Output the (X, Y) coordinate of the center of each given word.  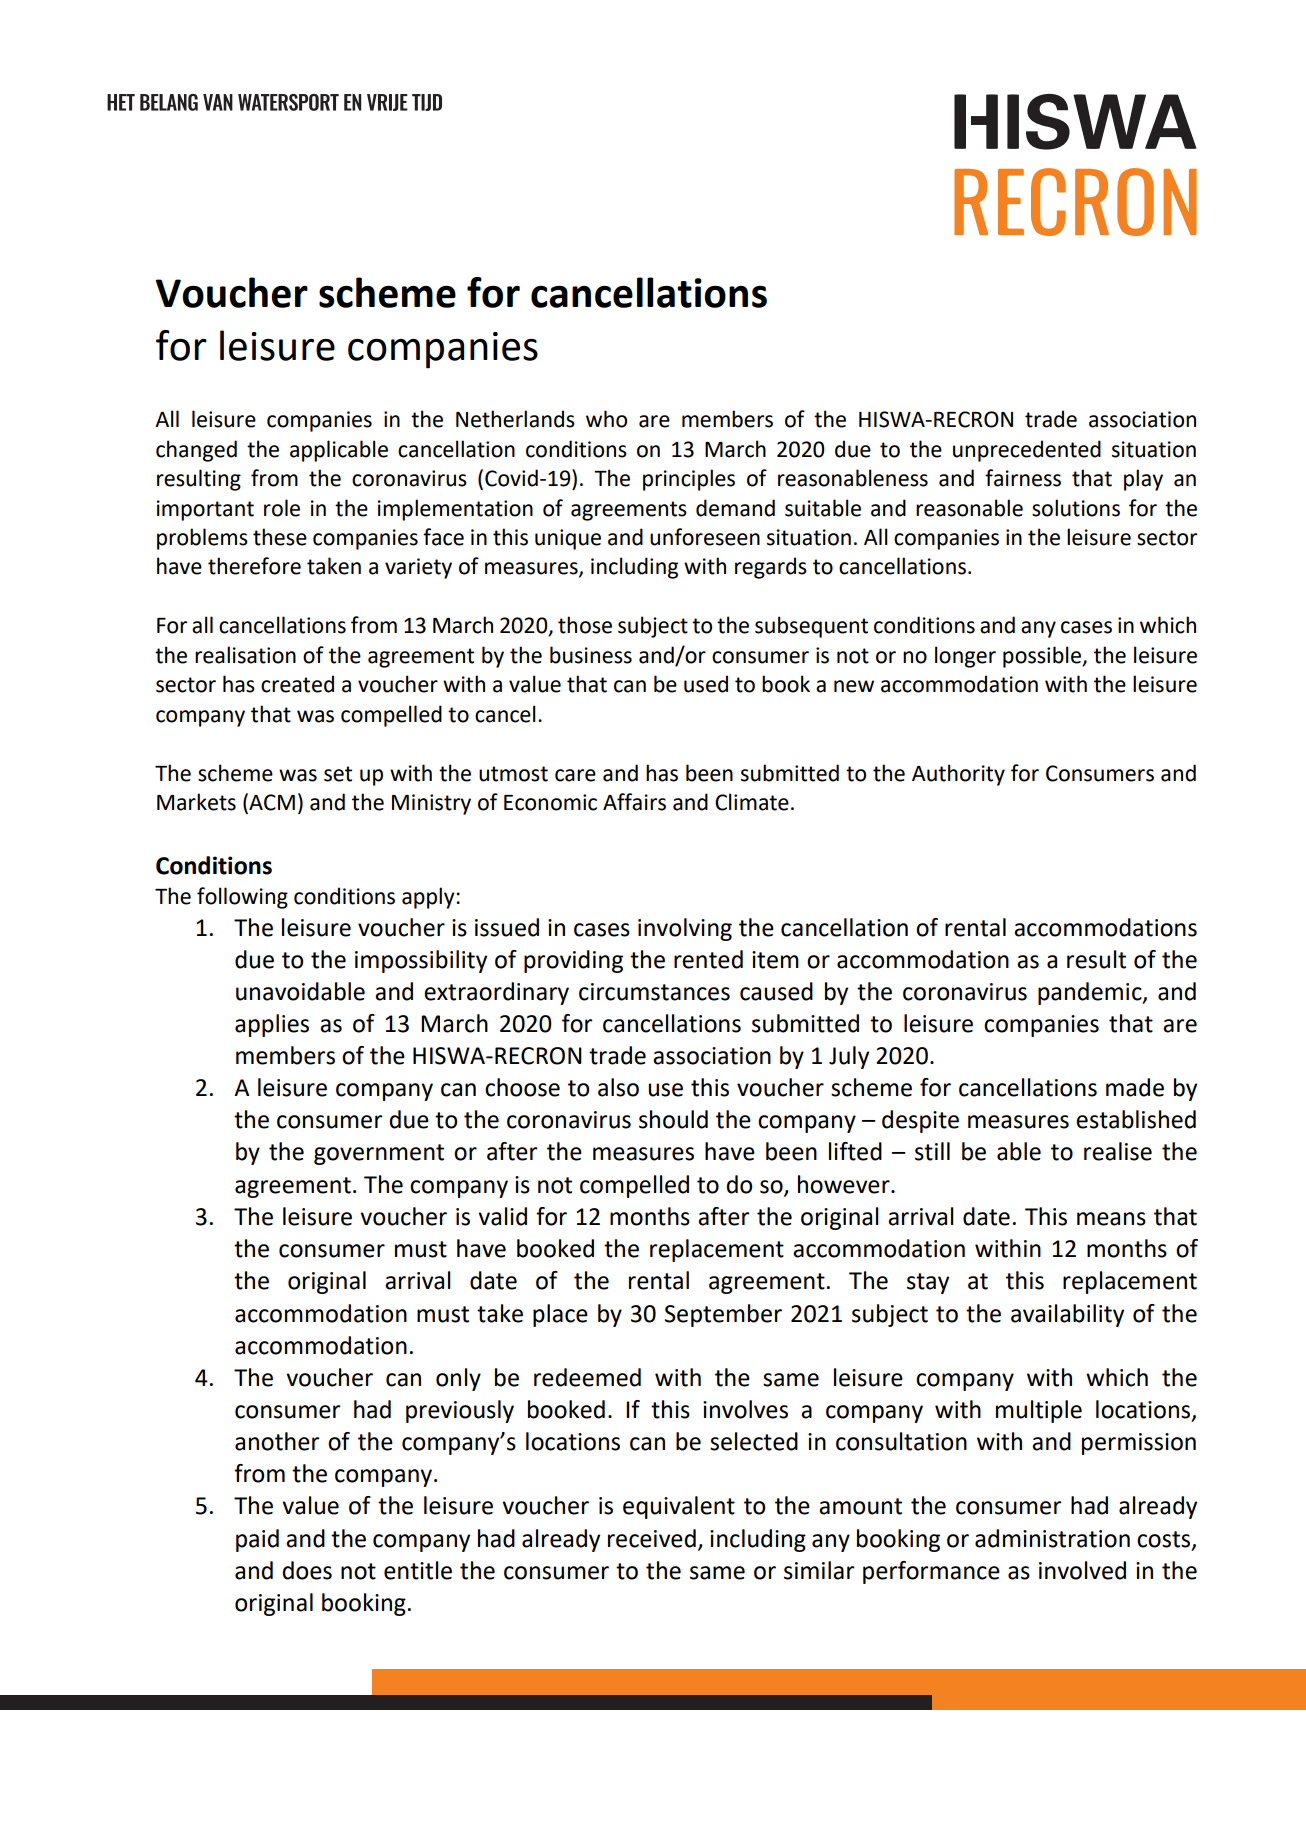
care (575, 775)
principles (689, 480)
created (297, 684)
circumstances (654, 992)
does (307, 1570)
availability (1067, 1315)
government (379, 1154)
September (723, 1315)
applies (272, 1025)
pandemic (1091, 993)
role (282, 508)
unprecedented (1027, 451)
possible (1043, 657)
